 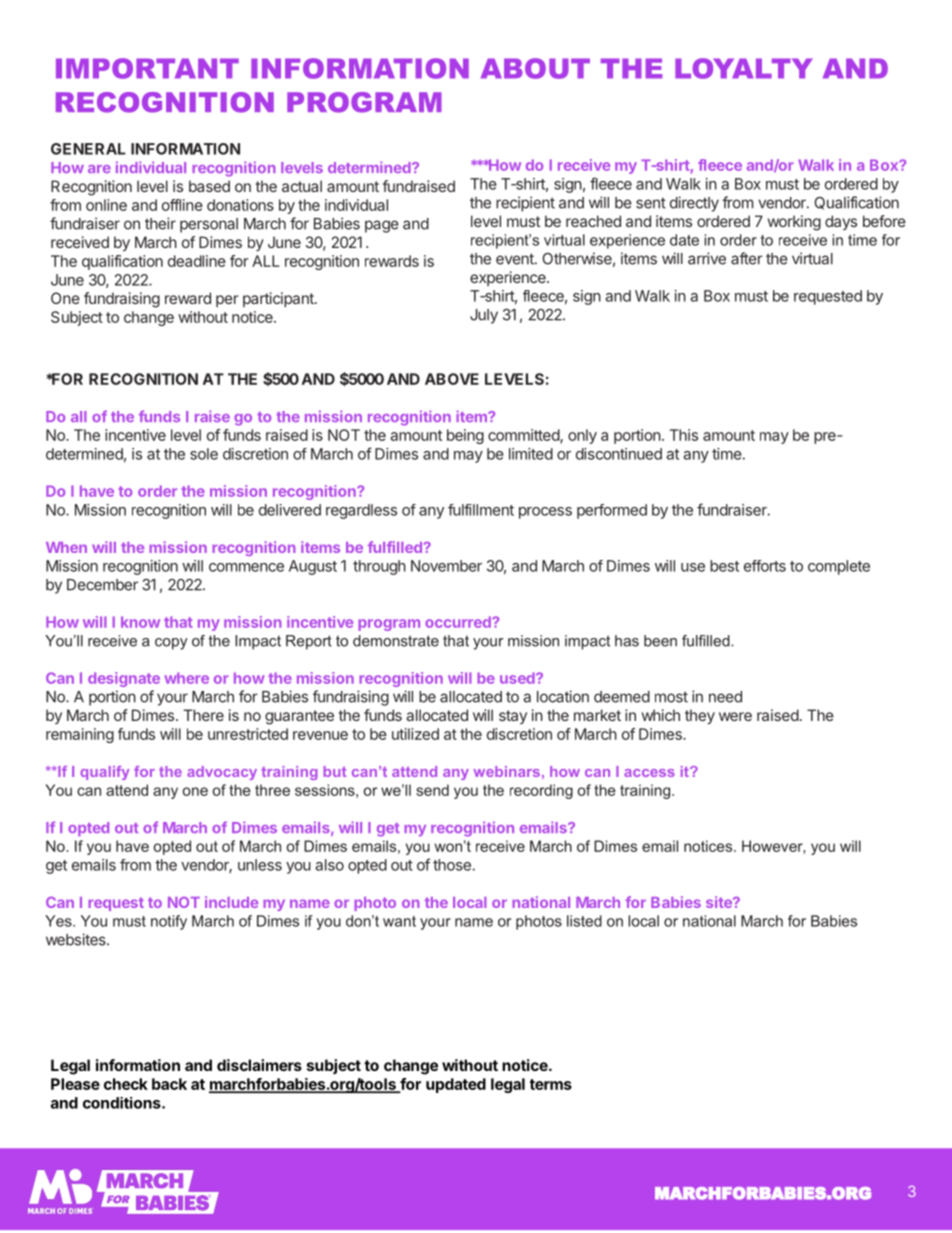 I want to click on listed, so click(x=584, y=921).
